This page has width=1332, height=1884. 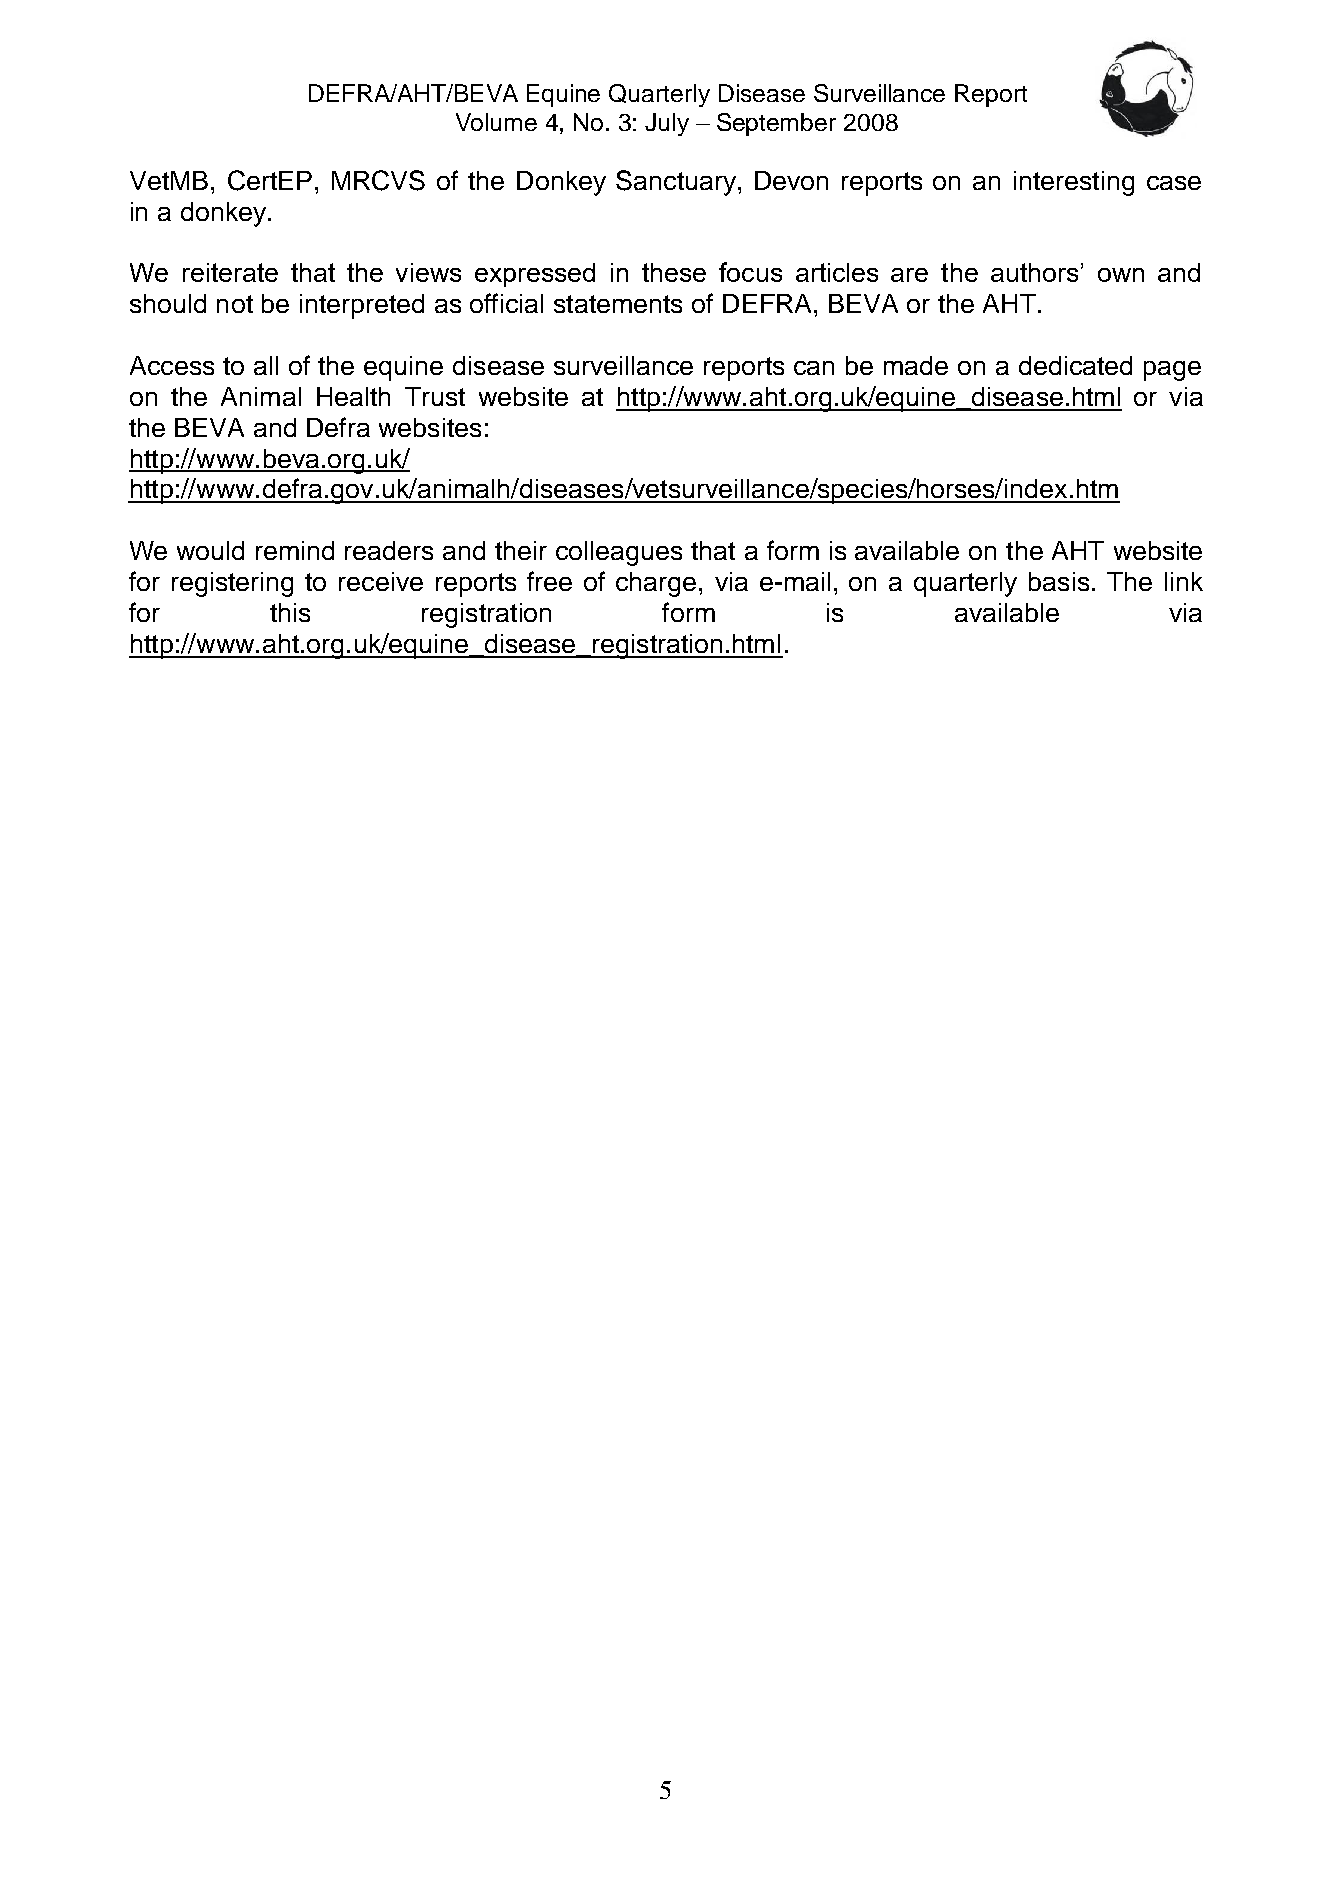 What do you see at coordinates (1075, 365) in the page?
I see `dedicated` at bounding box center [1075, 365].
